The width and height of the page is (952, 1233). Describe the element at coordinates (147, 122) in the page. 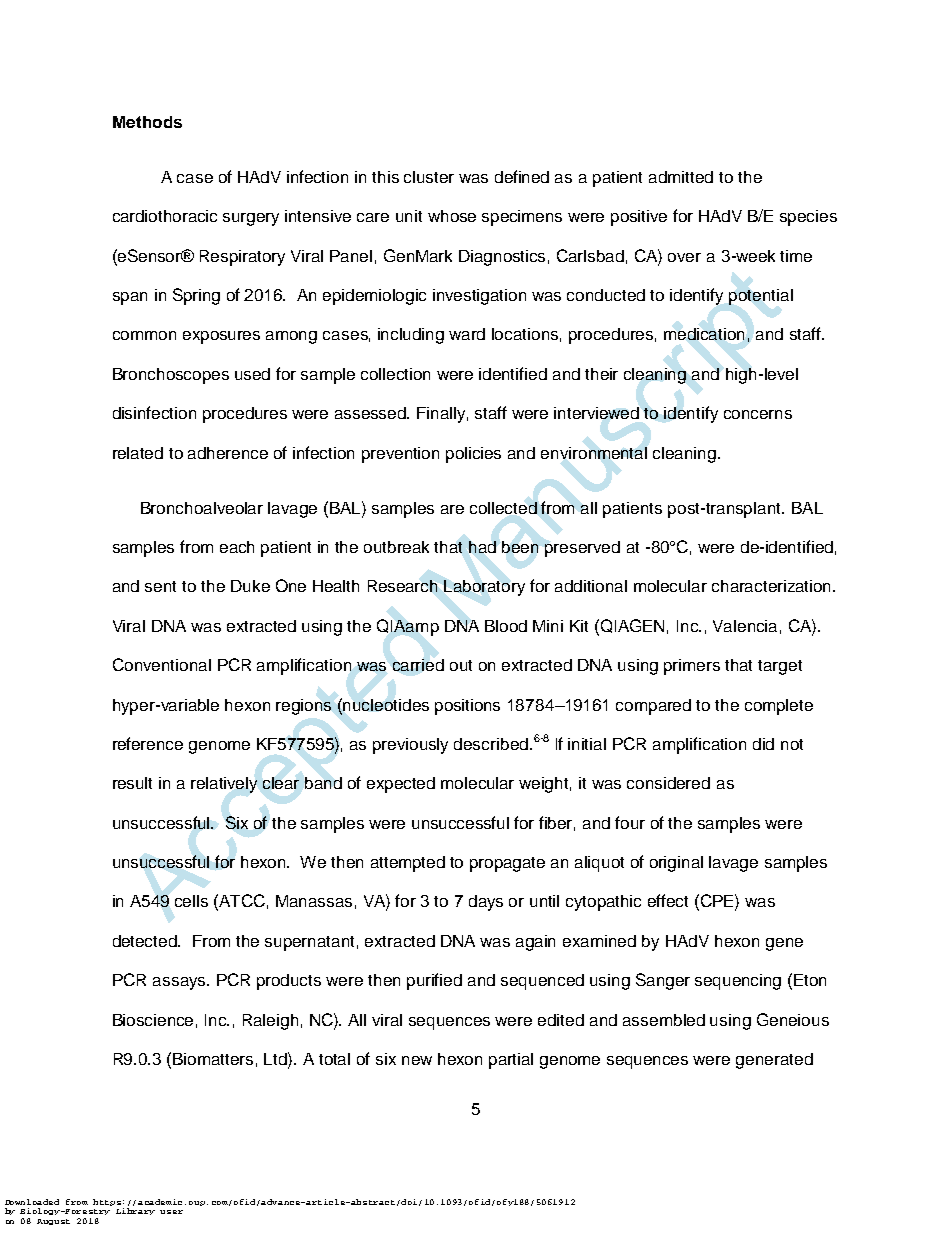

I see `Methods` at that location.
